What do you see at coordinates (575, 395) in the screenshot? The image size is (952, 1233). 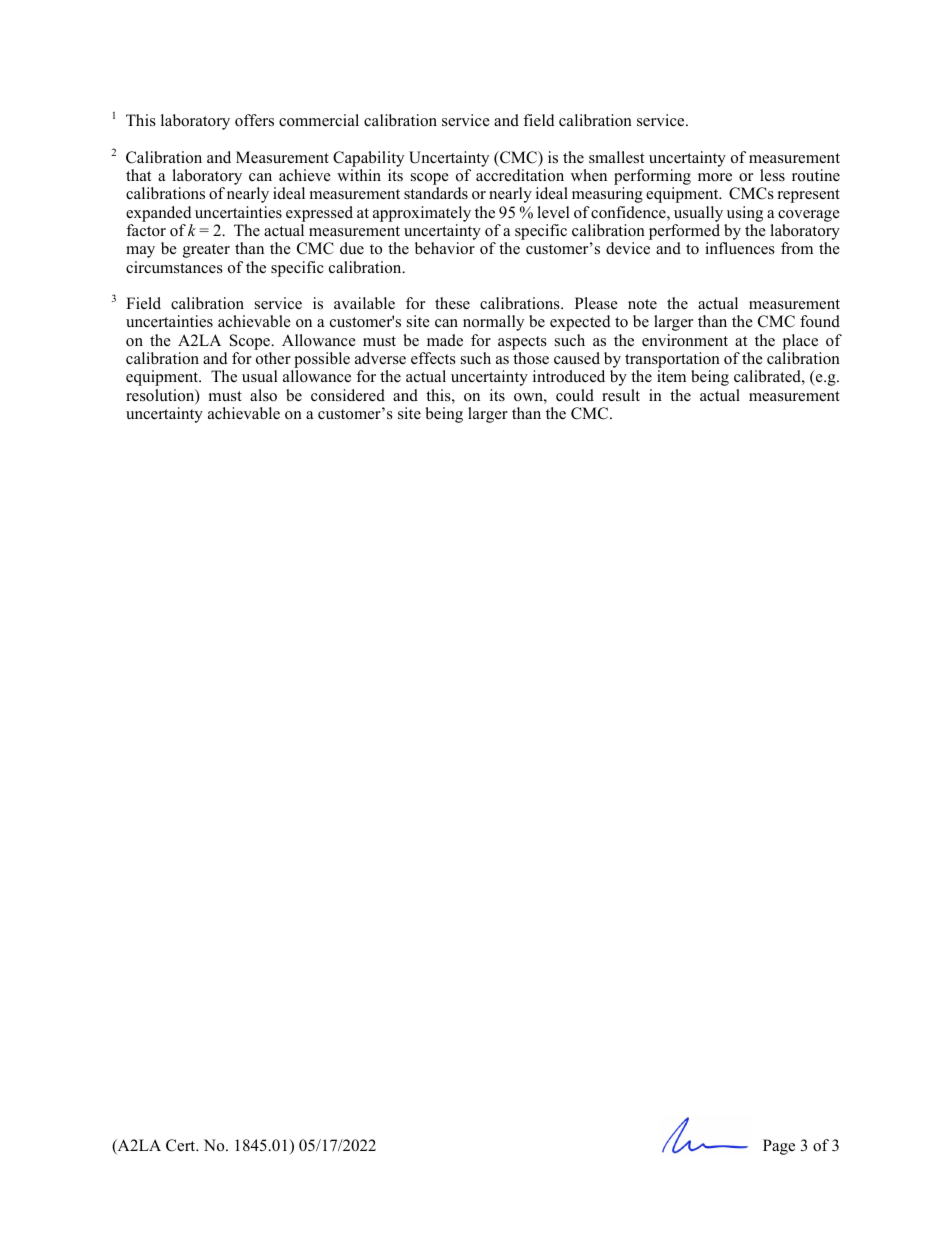 I see `could` at bounding box center [575, 395].
